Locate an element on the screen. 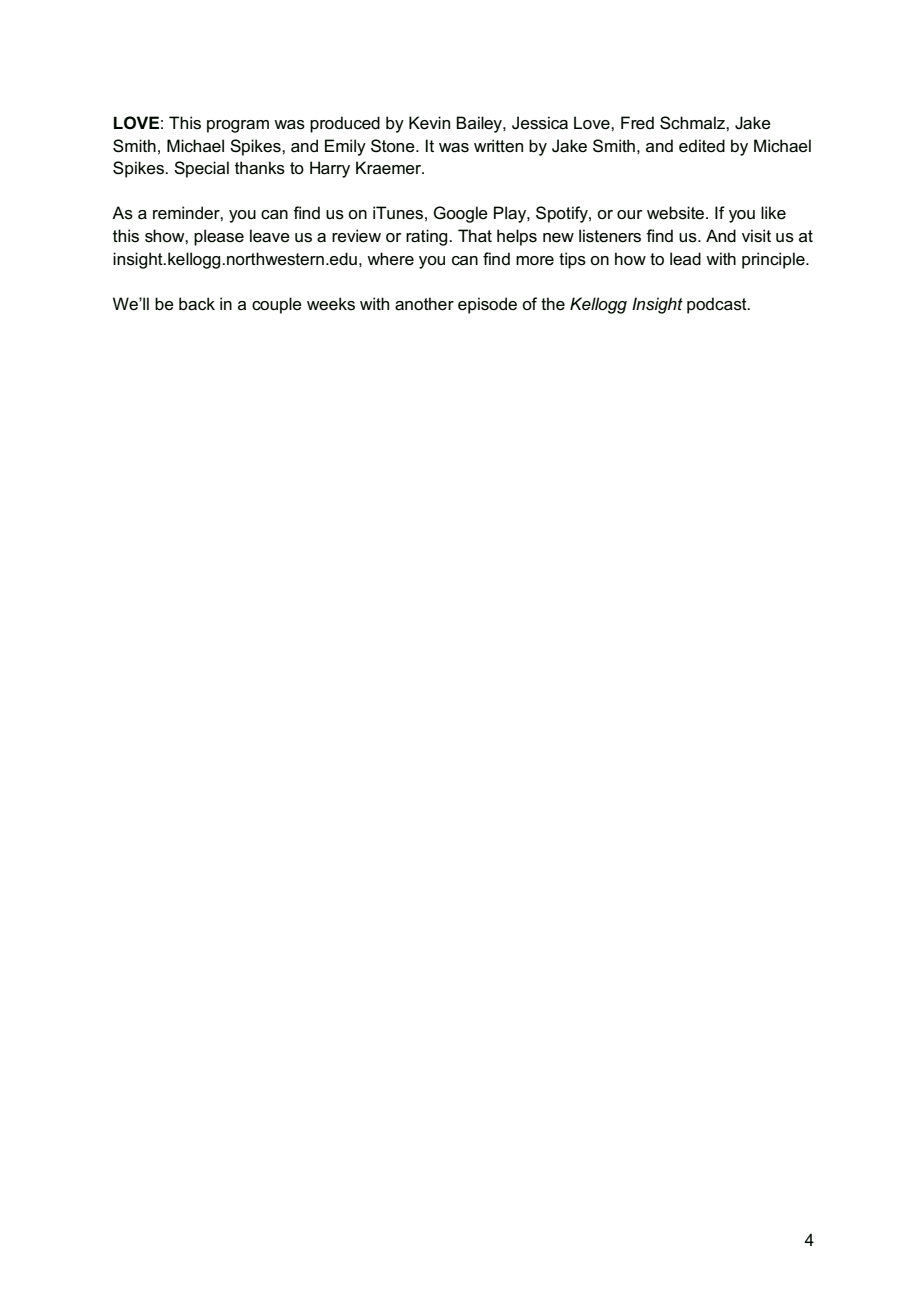 This screenshot has height=1308, width=924. Bailey is located at coordinates (480, 124).
